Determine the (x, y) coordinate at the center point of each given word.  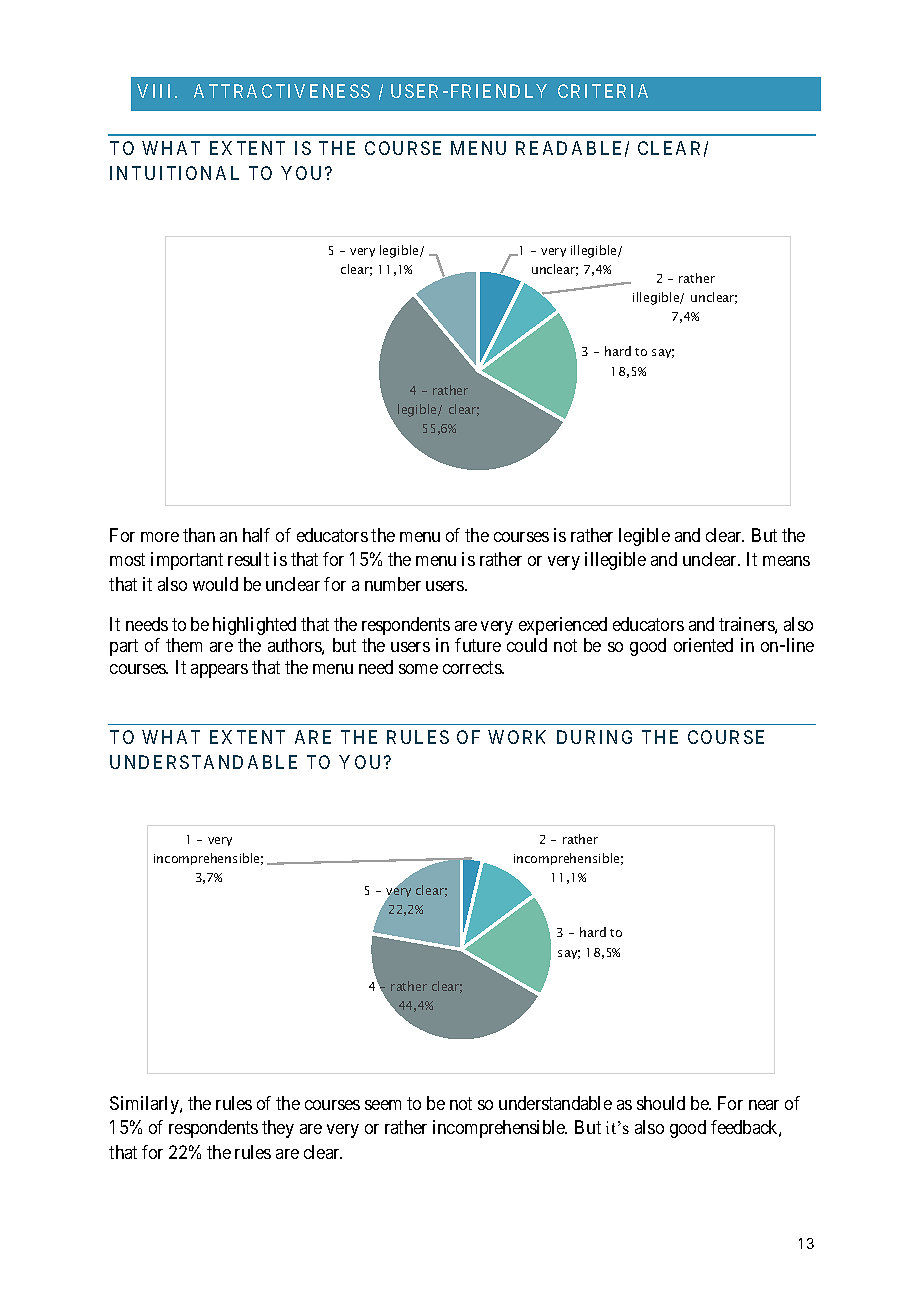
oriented (703, 645)
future (478, 645)
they (278, 1129)
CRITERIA (603, 91)
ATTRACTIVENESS (282, 91)
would (215, 584)
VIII (153, 91)
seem (383, 1105)
